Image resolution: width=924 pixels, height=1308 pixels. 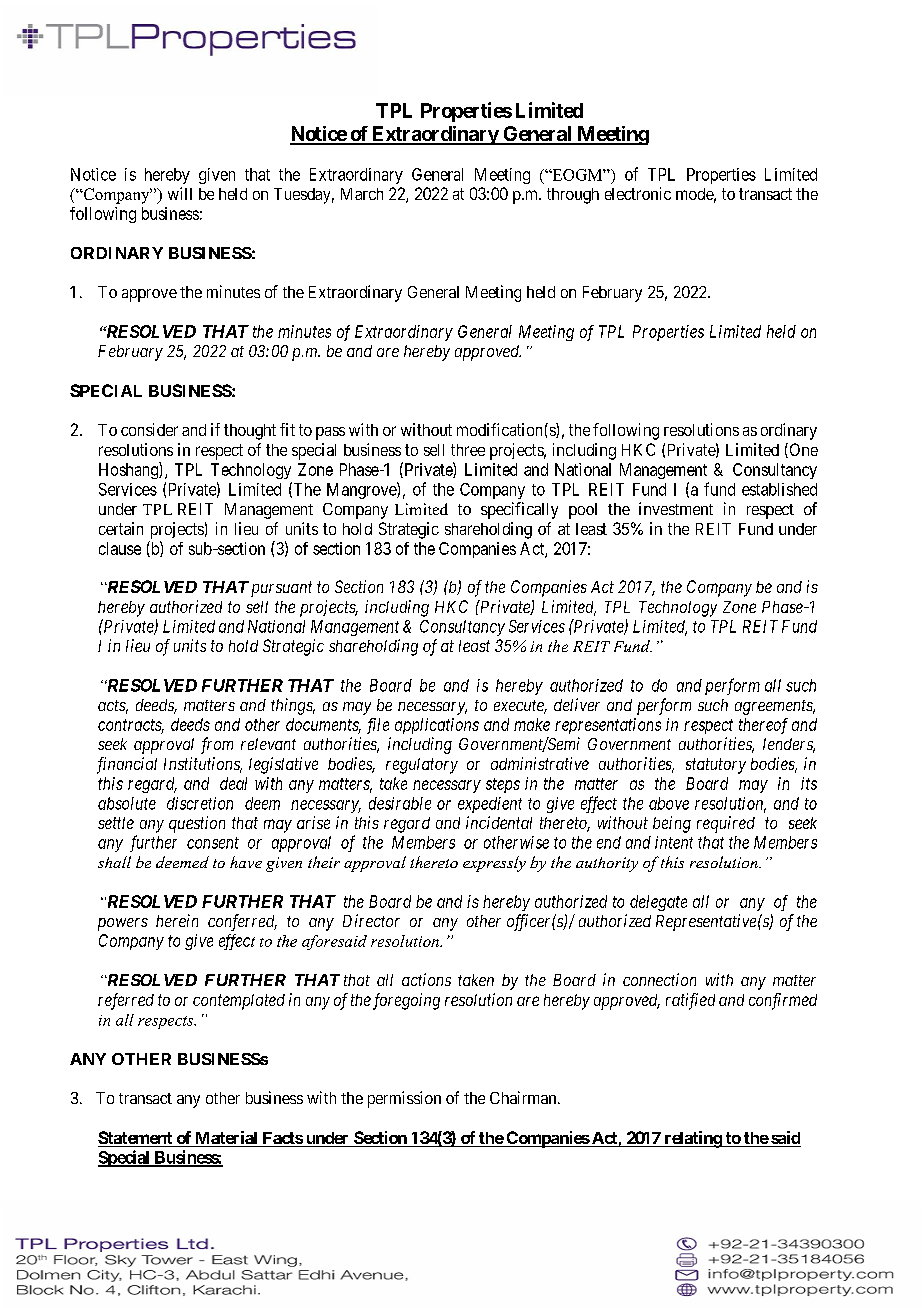 What do you see at coordinates (692, 1139) in the screenshot?
I see `relating` at bounding box center [692, 1139].
